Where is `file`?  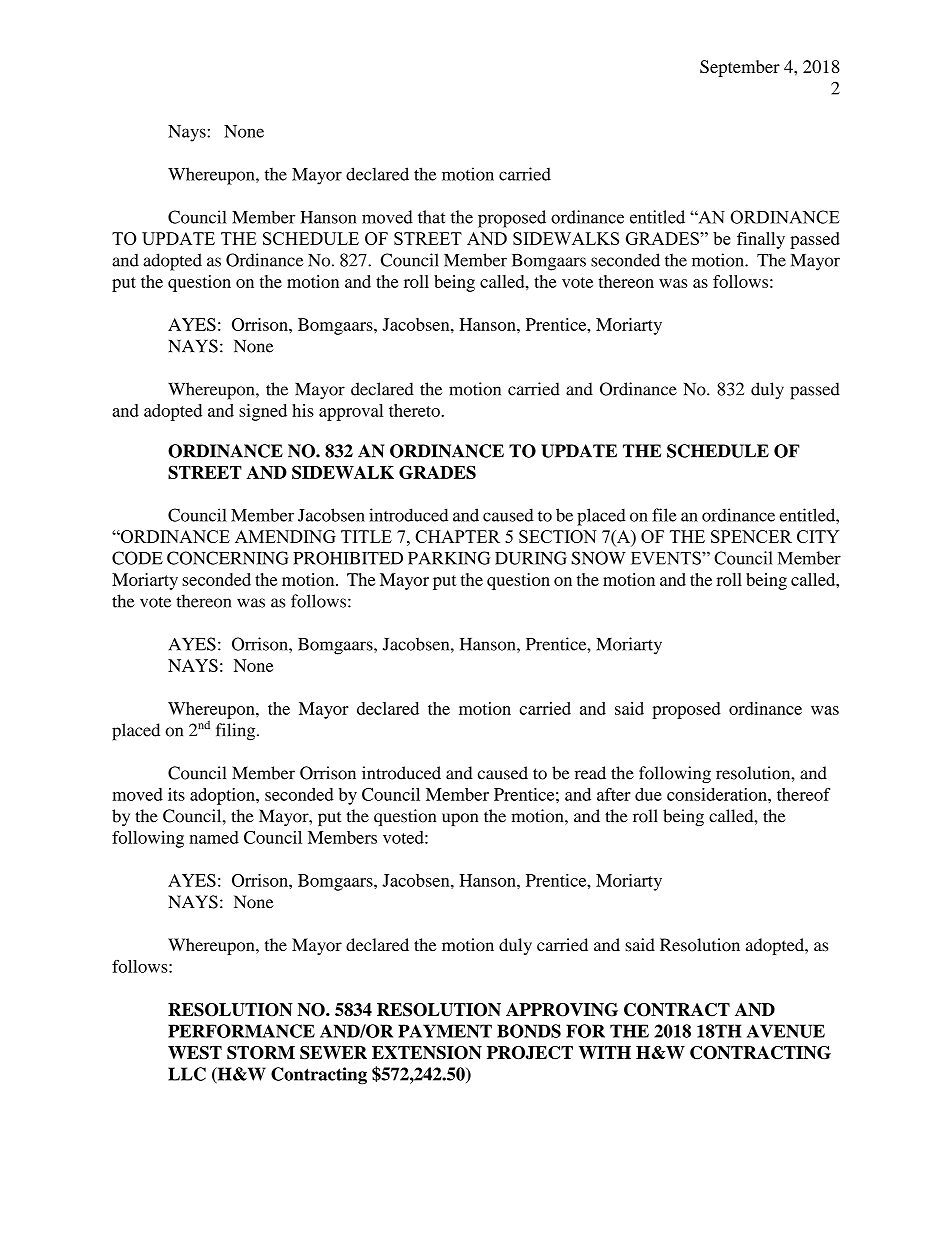 file is located at coordinates (664, 515).
